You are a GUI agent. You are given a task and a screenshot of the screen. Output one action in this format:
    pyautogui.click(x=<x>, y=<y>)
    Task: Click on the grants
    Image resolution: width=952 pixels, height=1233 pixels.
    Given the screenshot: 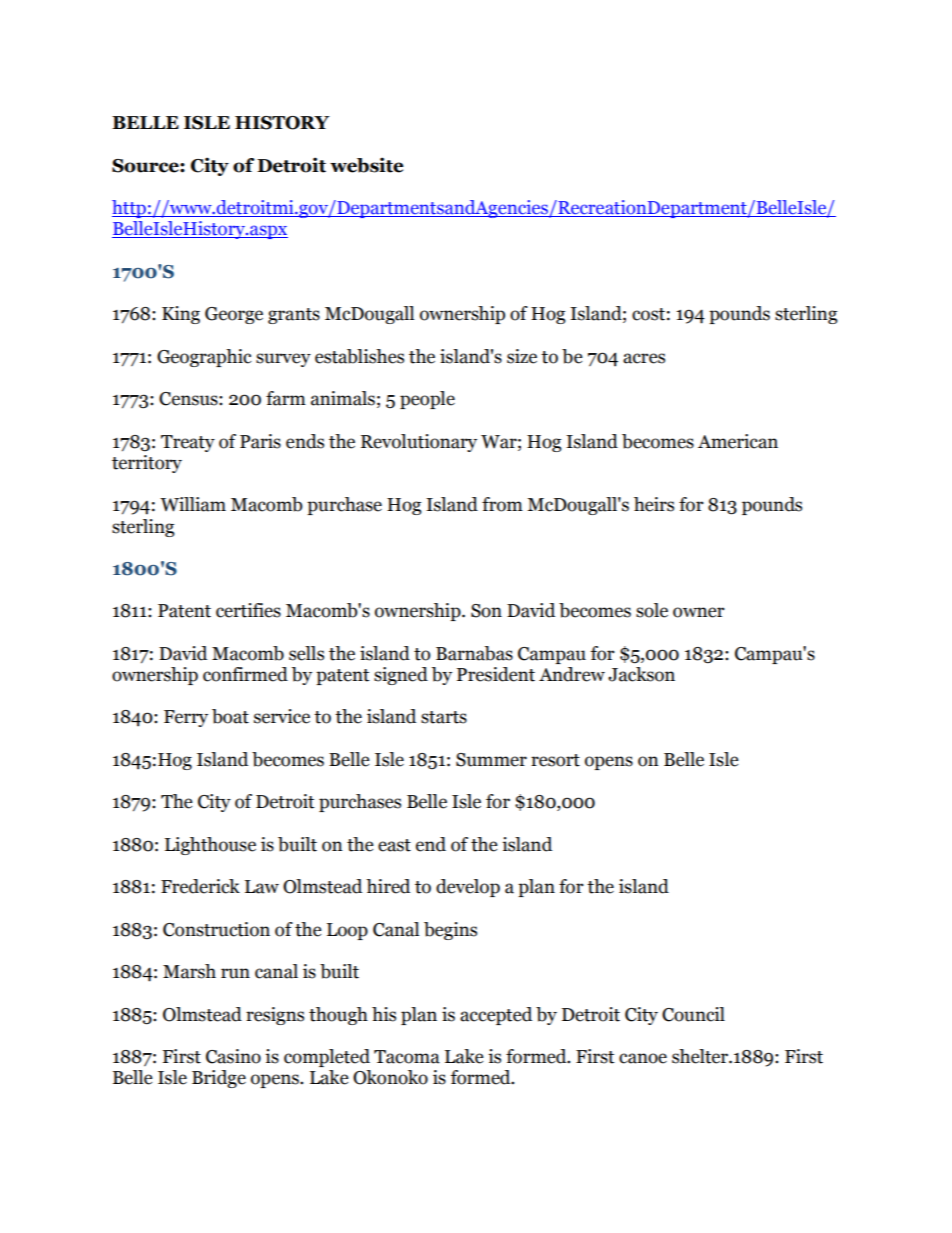 What is the action you would take?
    pyautogui.click(x=294, y=316)
